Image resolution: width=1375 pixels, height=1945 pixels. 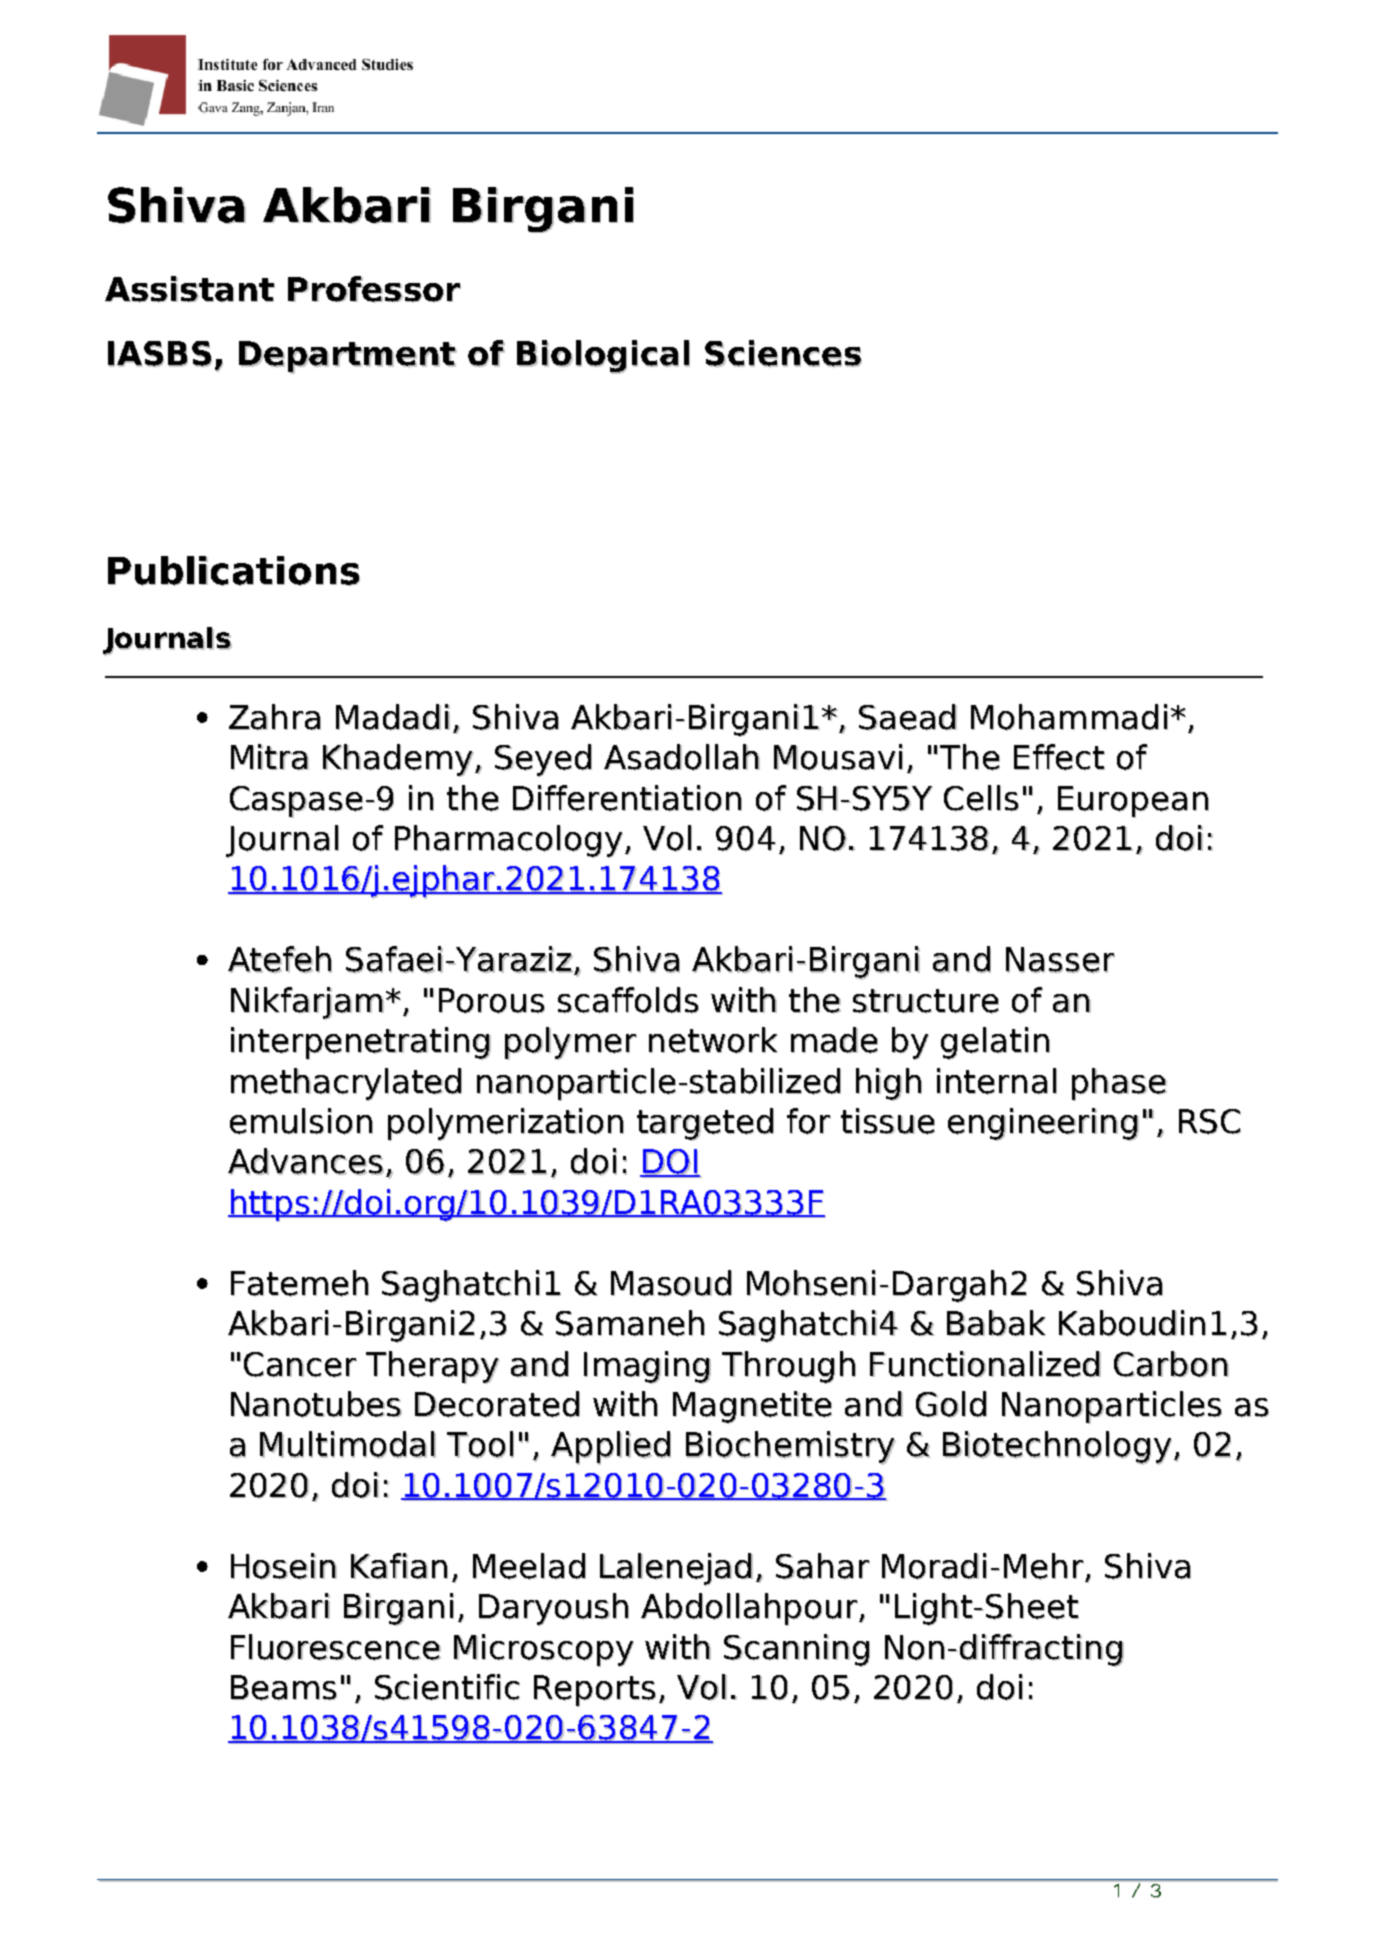 What do you see at coordinates (275, 717) in the document?
I see `Zahra` at bounding box center [275, 717].
